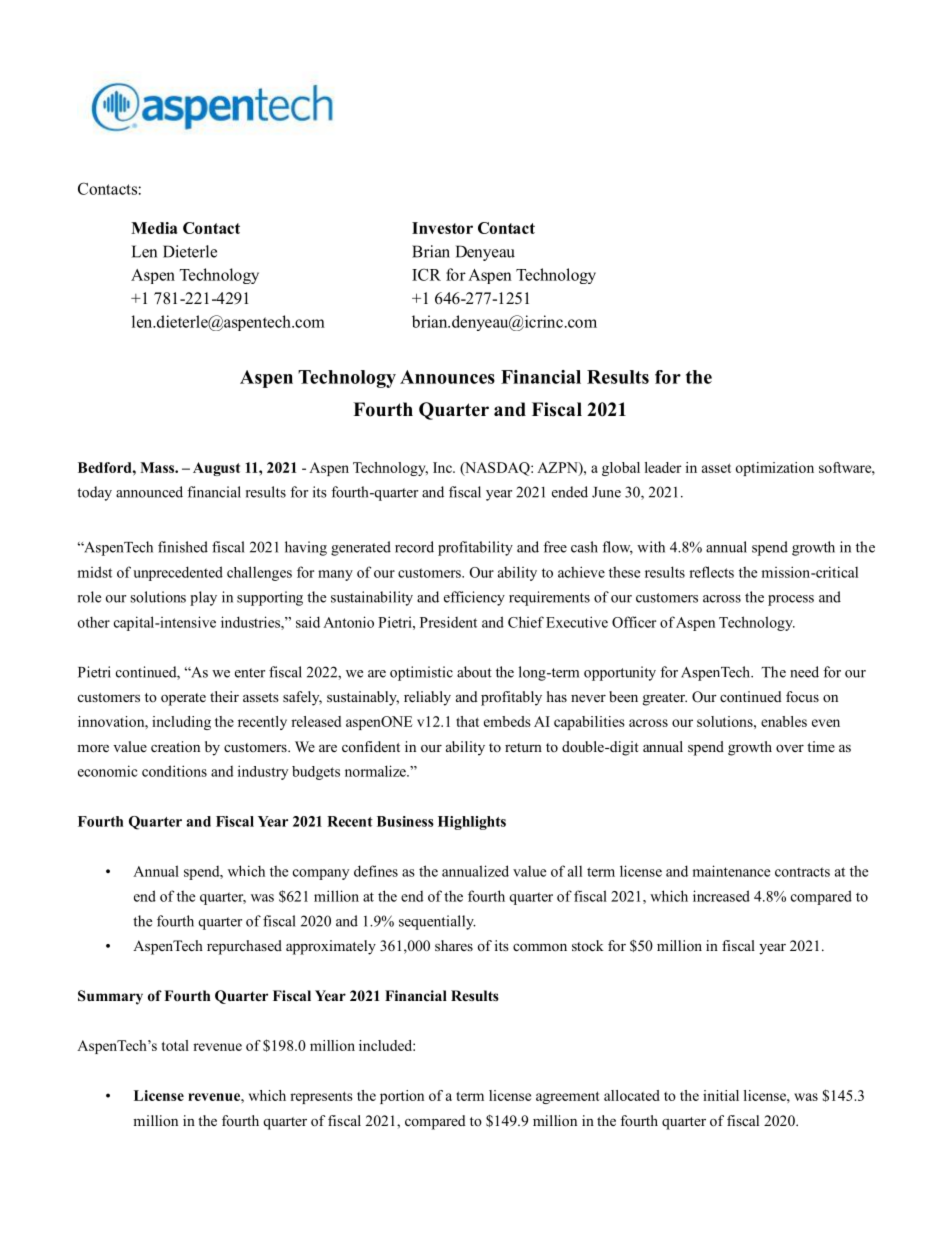 This screenshot has height=1233, width=952. Describe the element at coordinates (474, 672) in the screenshot. I see `about` at that location.
